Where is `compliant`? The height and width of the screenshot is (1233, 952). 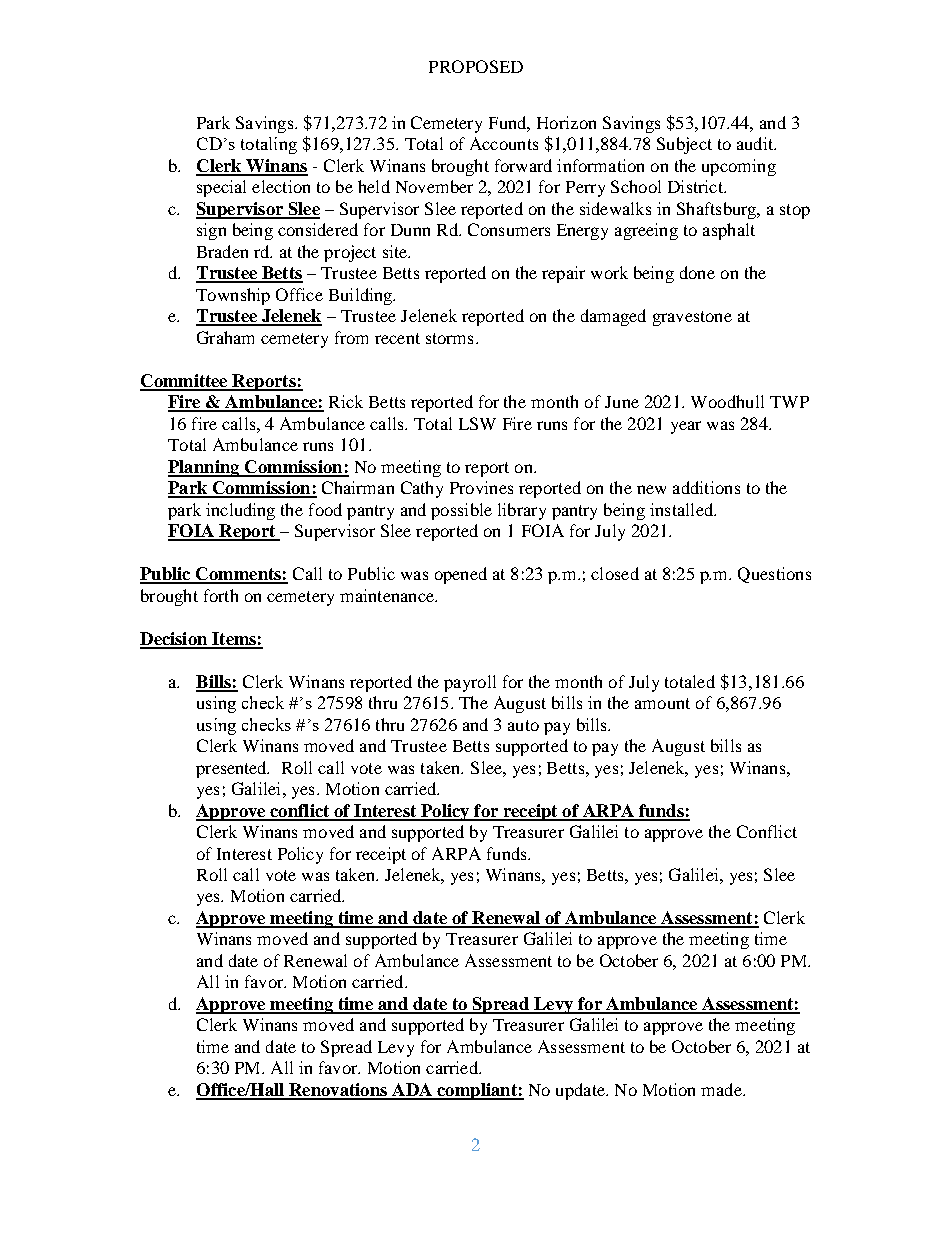 compliant is located at coordinates (477, 1091).
